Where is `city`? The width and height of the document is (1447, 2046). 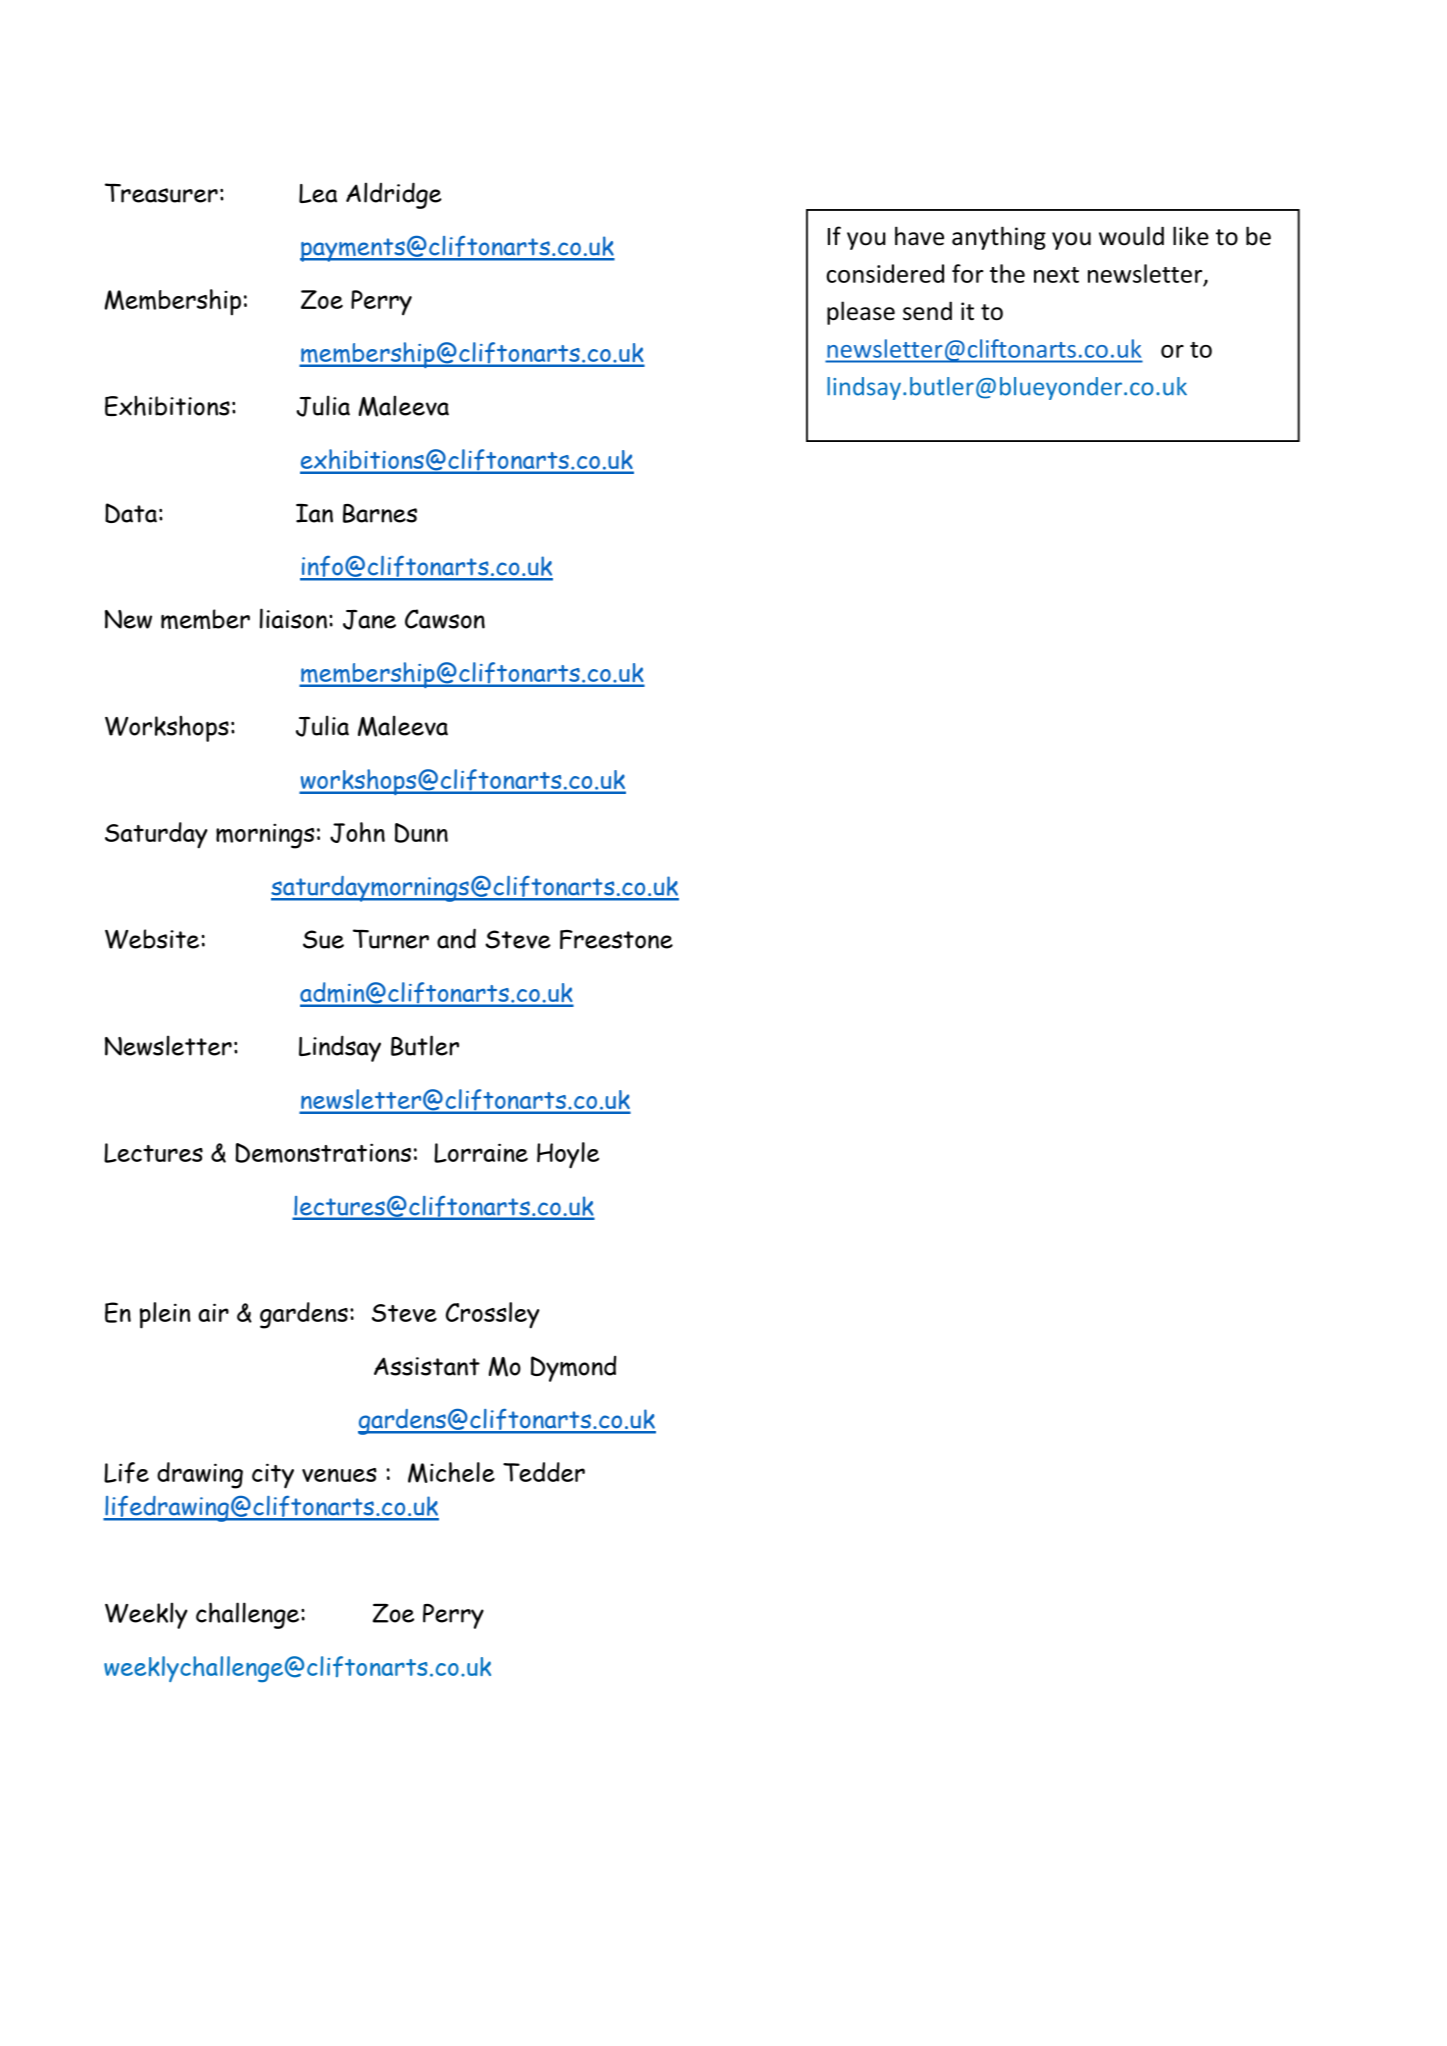
city is located at coordinates (273, 1476).
